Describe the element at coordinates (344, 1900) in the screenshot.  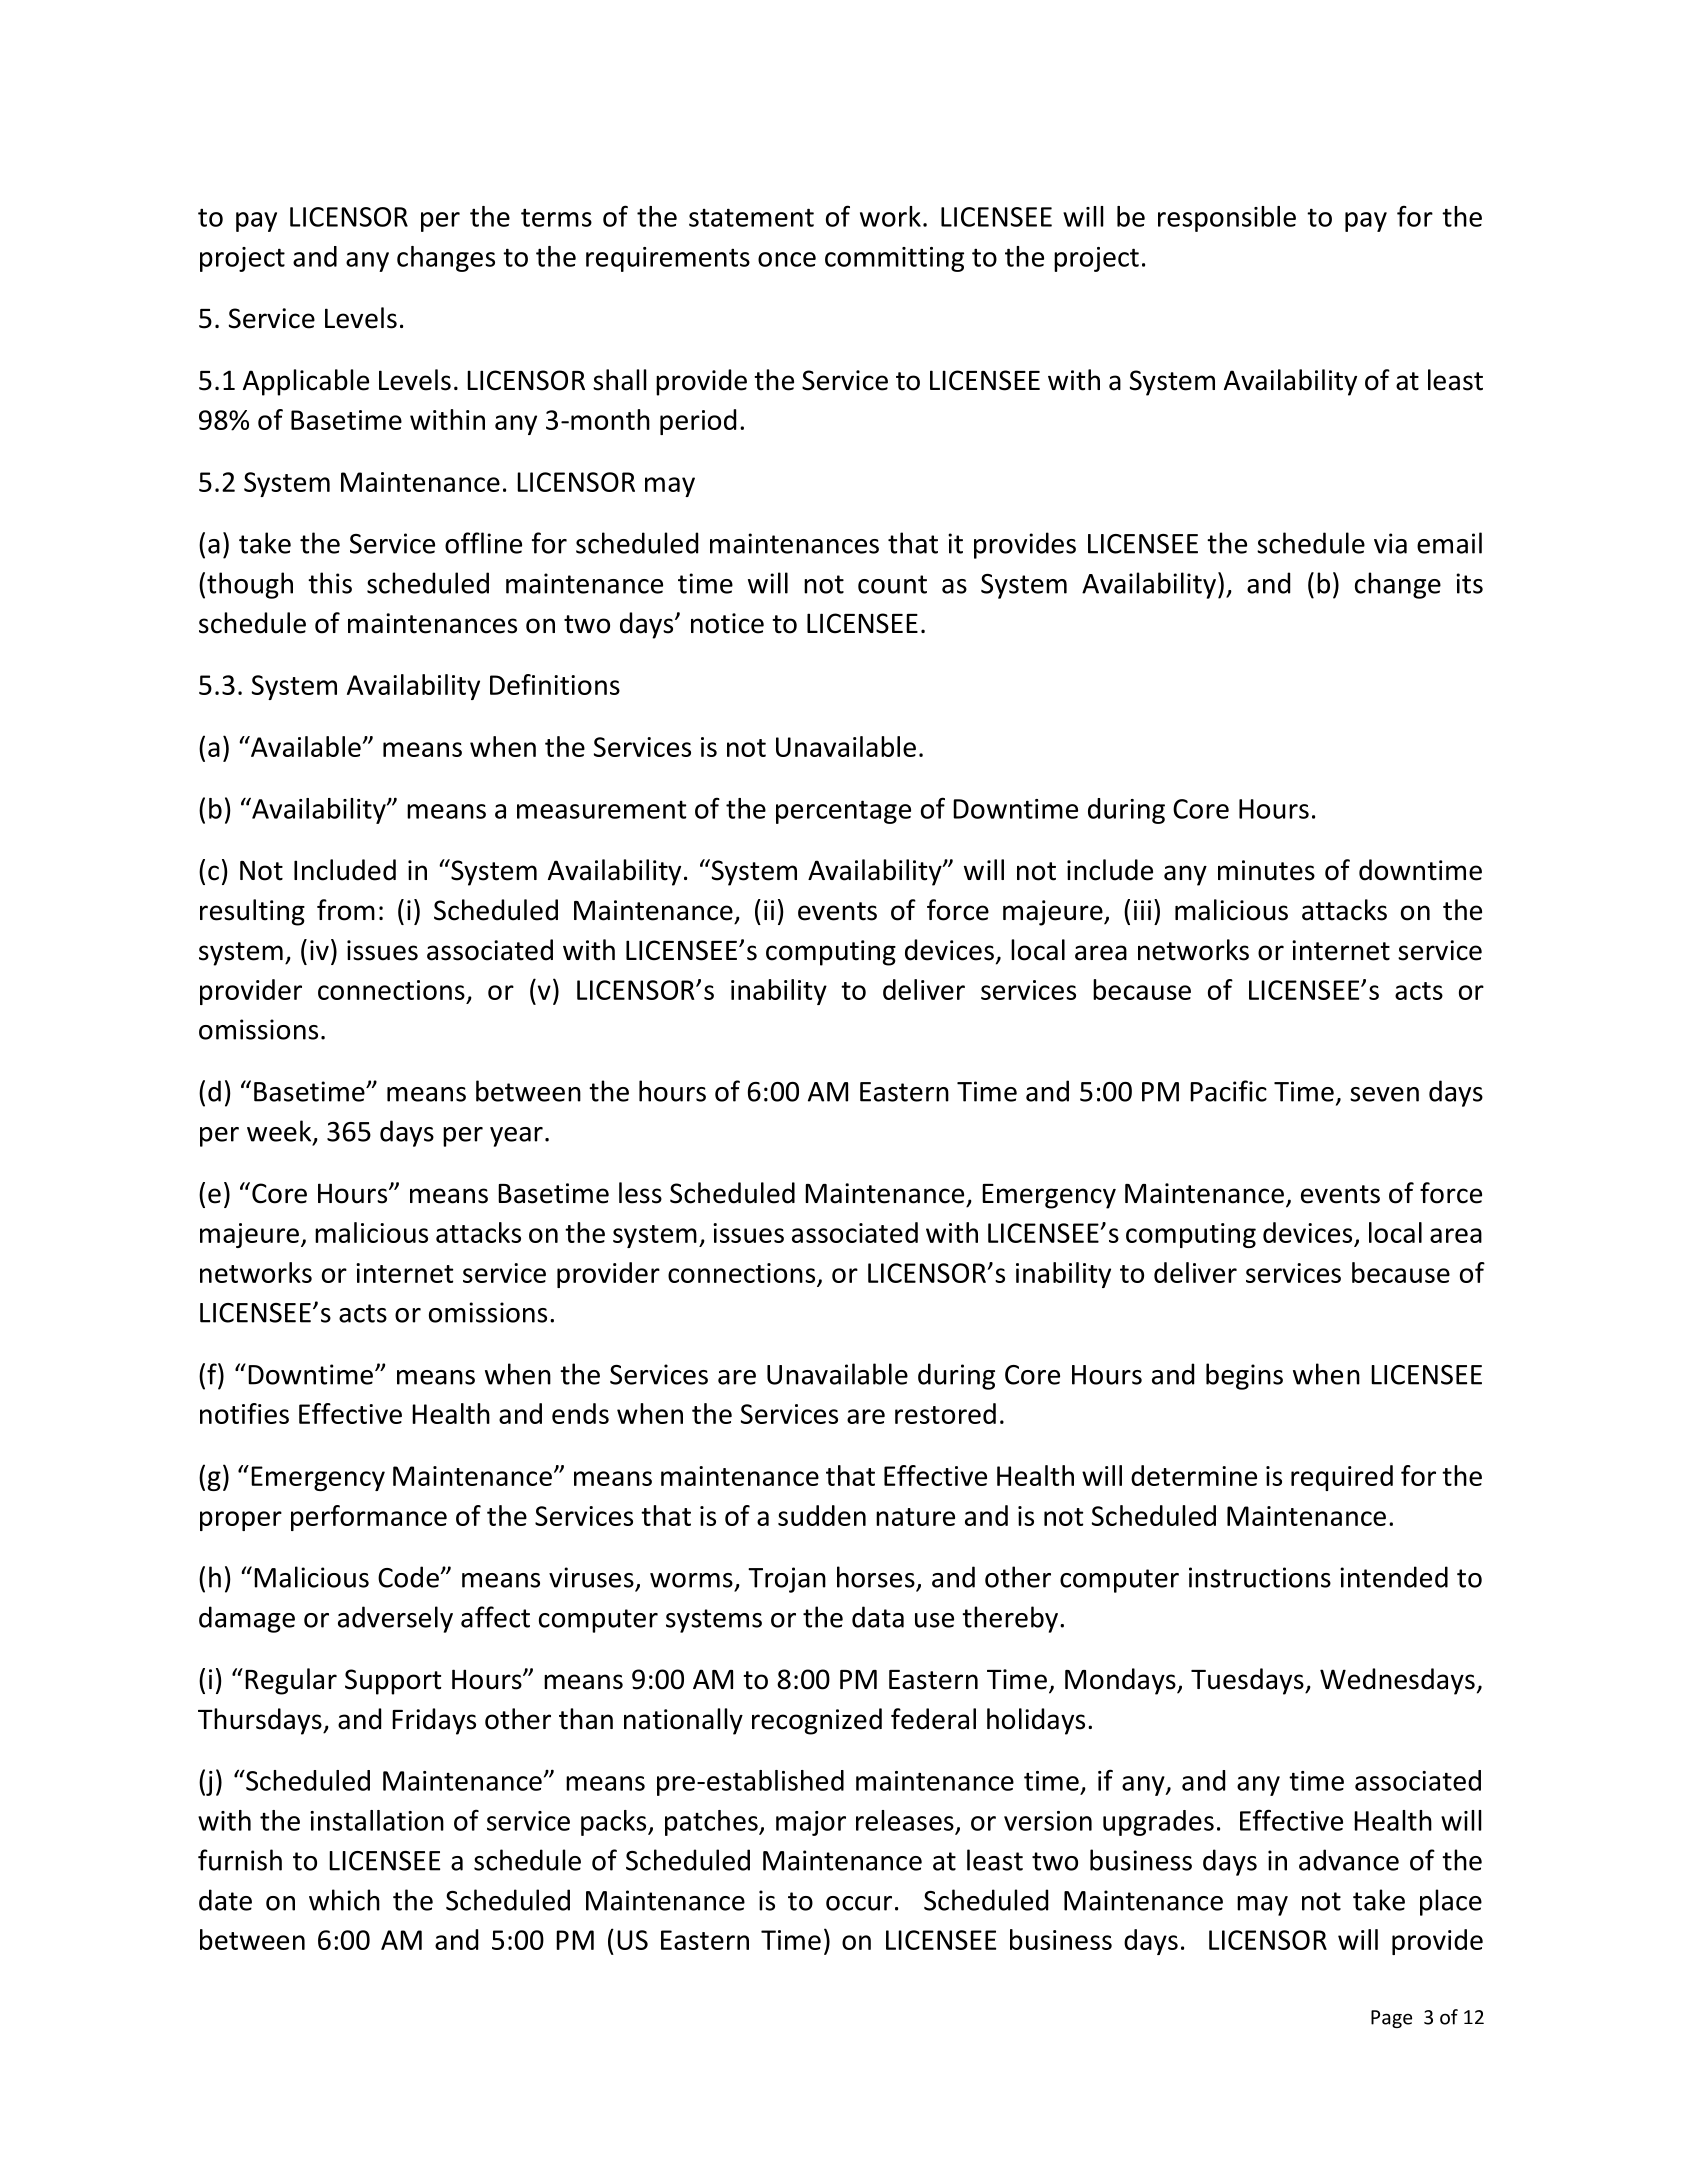
I see `which` at that location.
